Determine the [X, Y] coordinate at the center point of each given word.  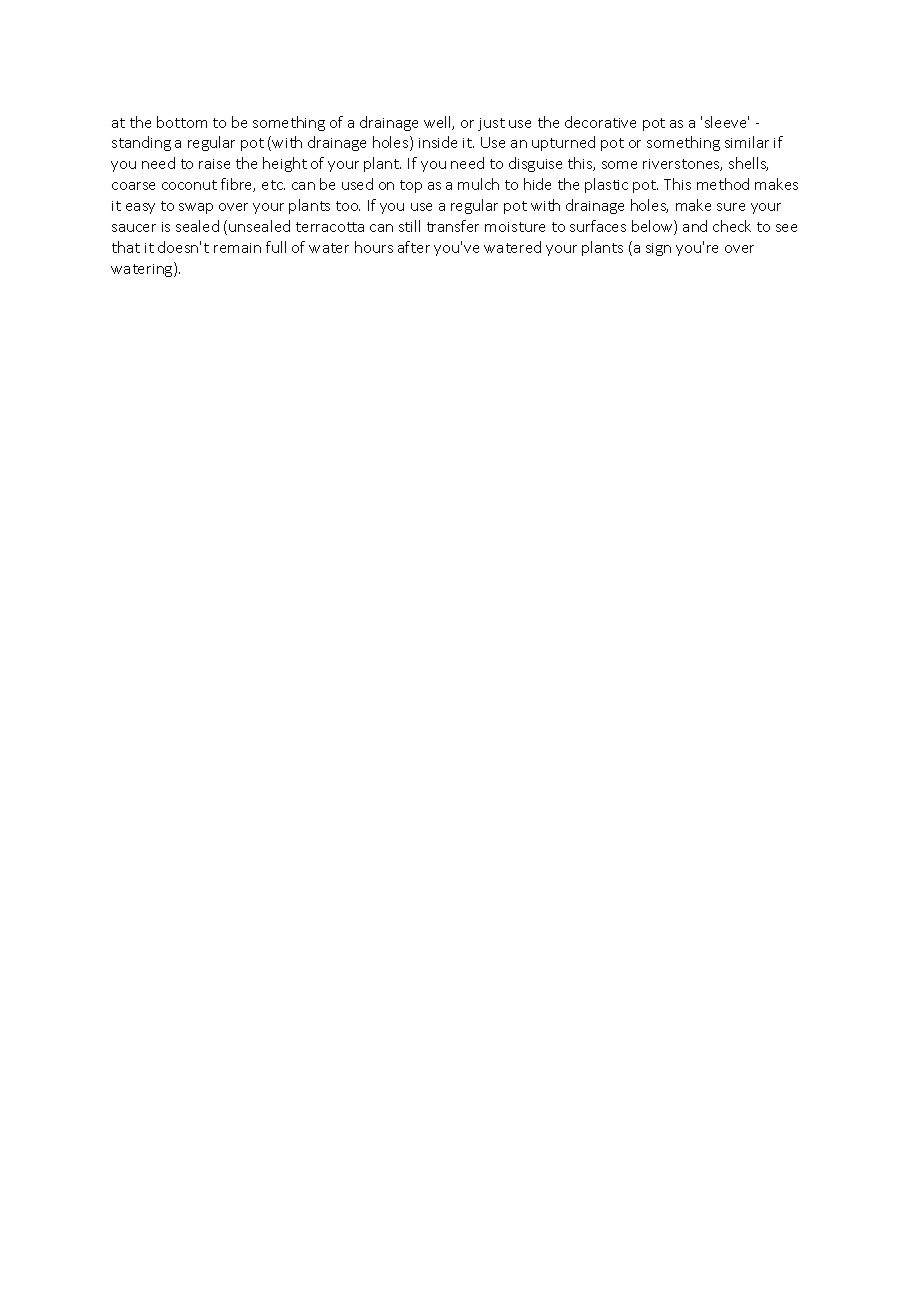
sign [658, 249]
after [414, 247]
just [491, 124]
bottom [182, 122]
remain [237, 248]
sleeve [727, 122]
